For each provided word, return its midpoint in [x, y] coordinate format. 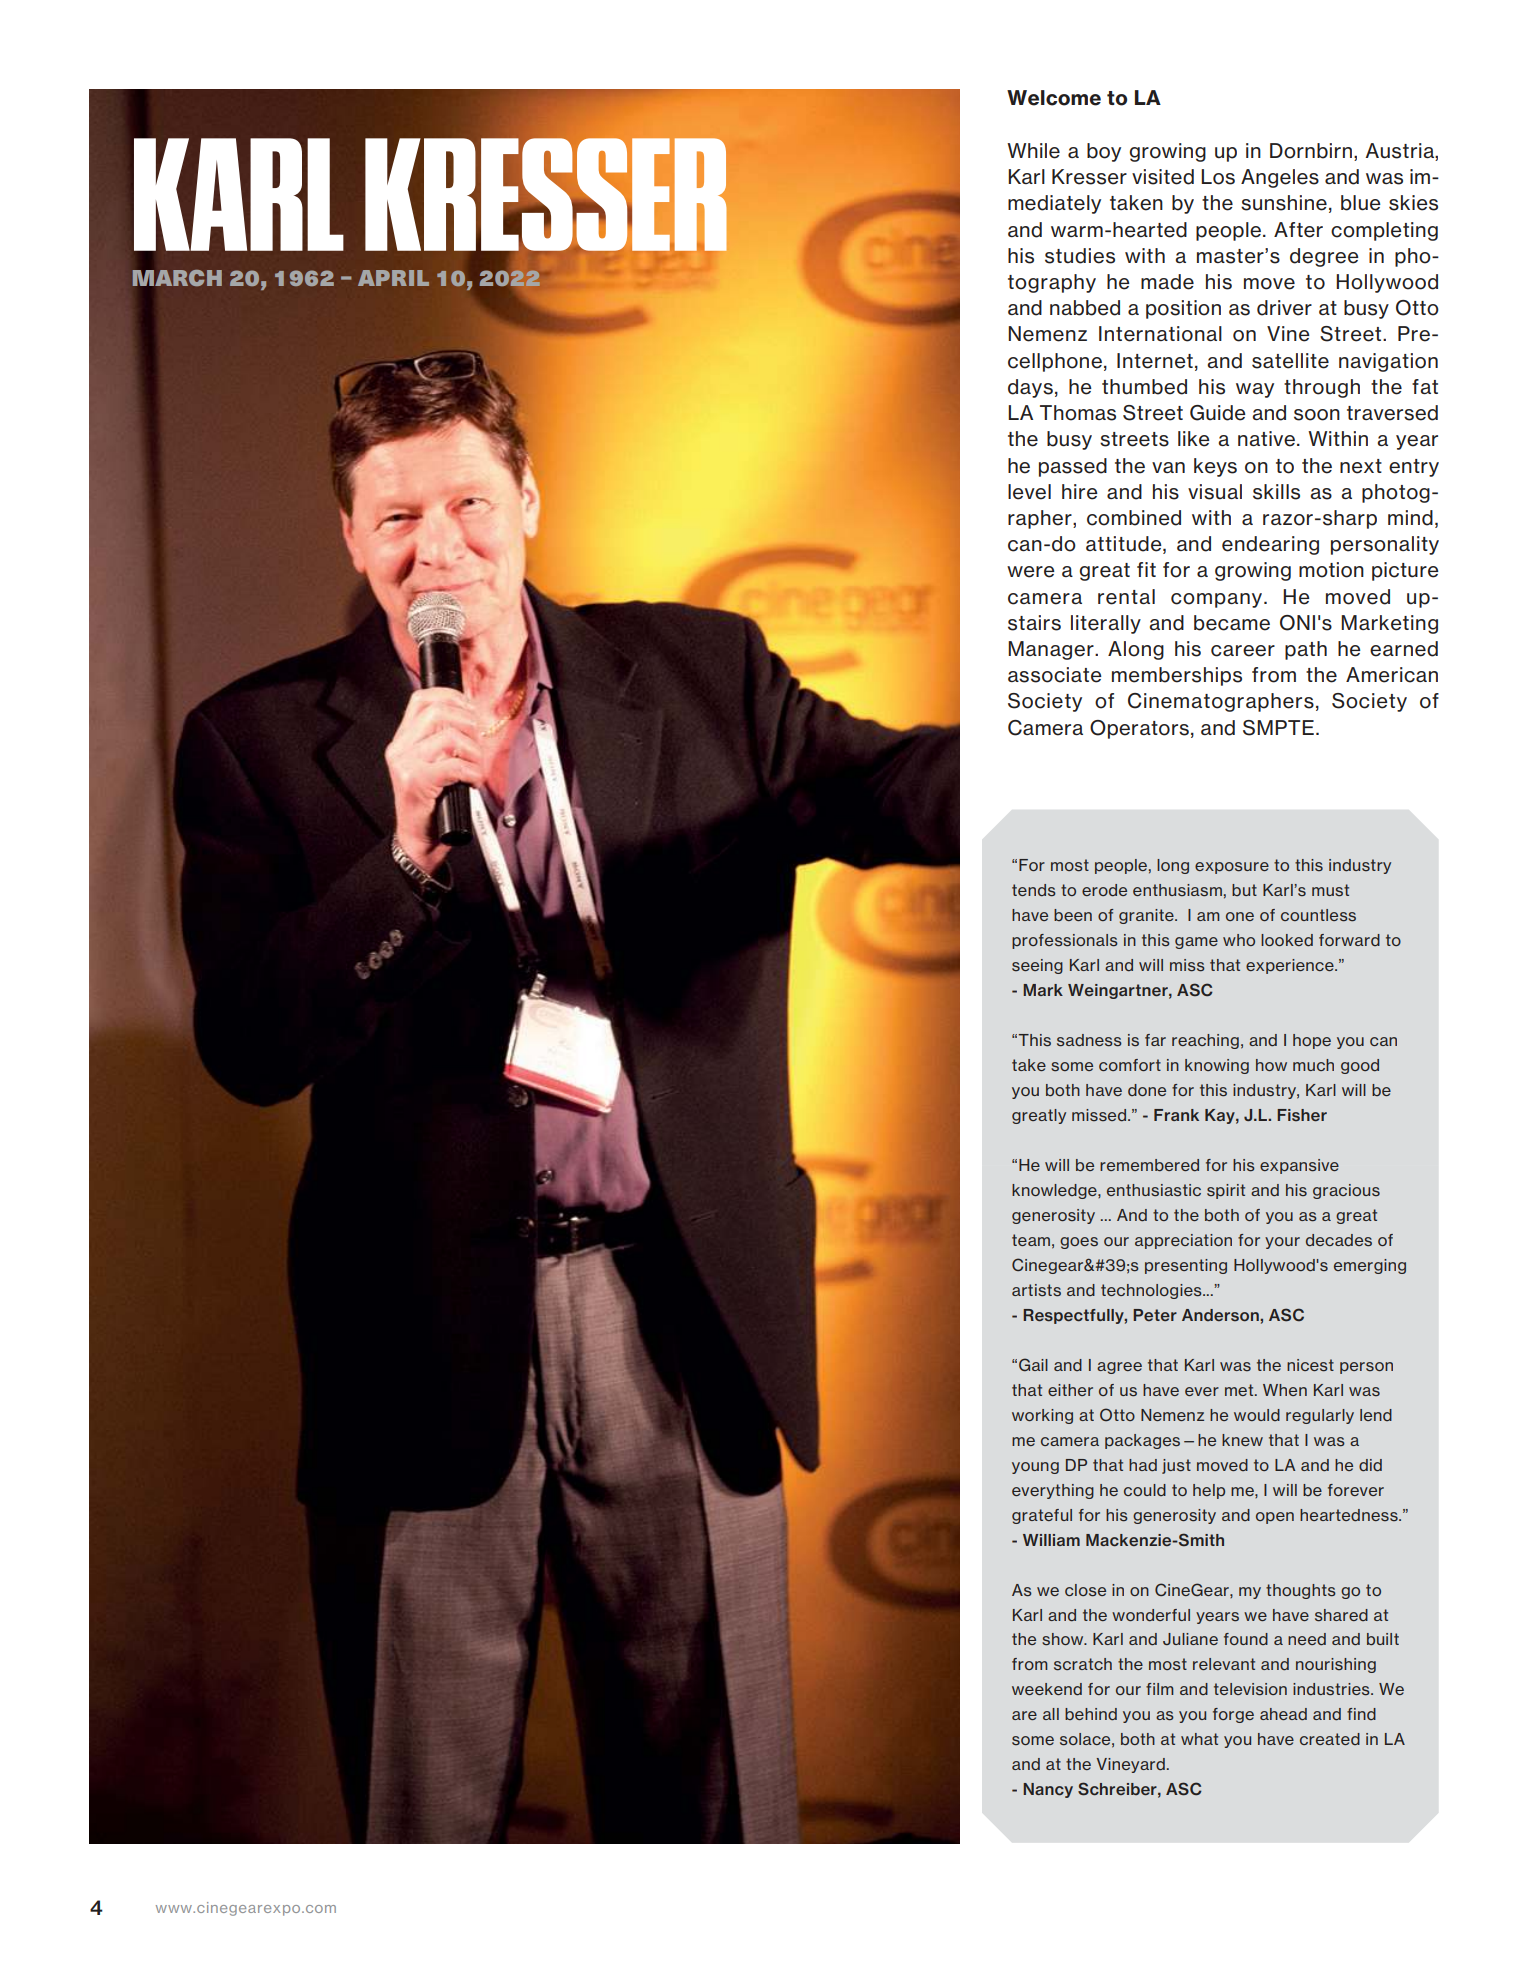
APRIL [393, 278]
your [1282, 1243]
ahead [1283, 1714]
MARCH [177, 278]
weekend [1047, 1689]
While [1033, 151]
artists [1036, 1290]
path [1306, 650]
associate [1055, 675]
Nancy [1048, 1790]
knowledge [1055, 1191]
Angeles [1280, 178]
